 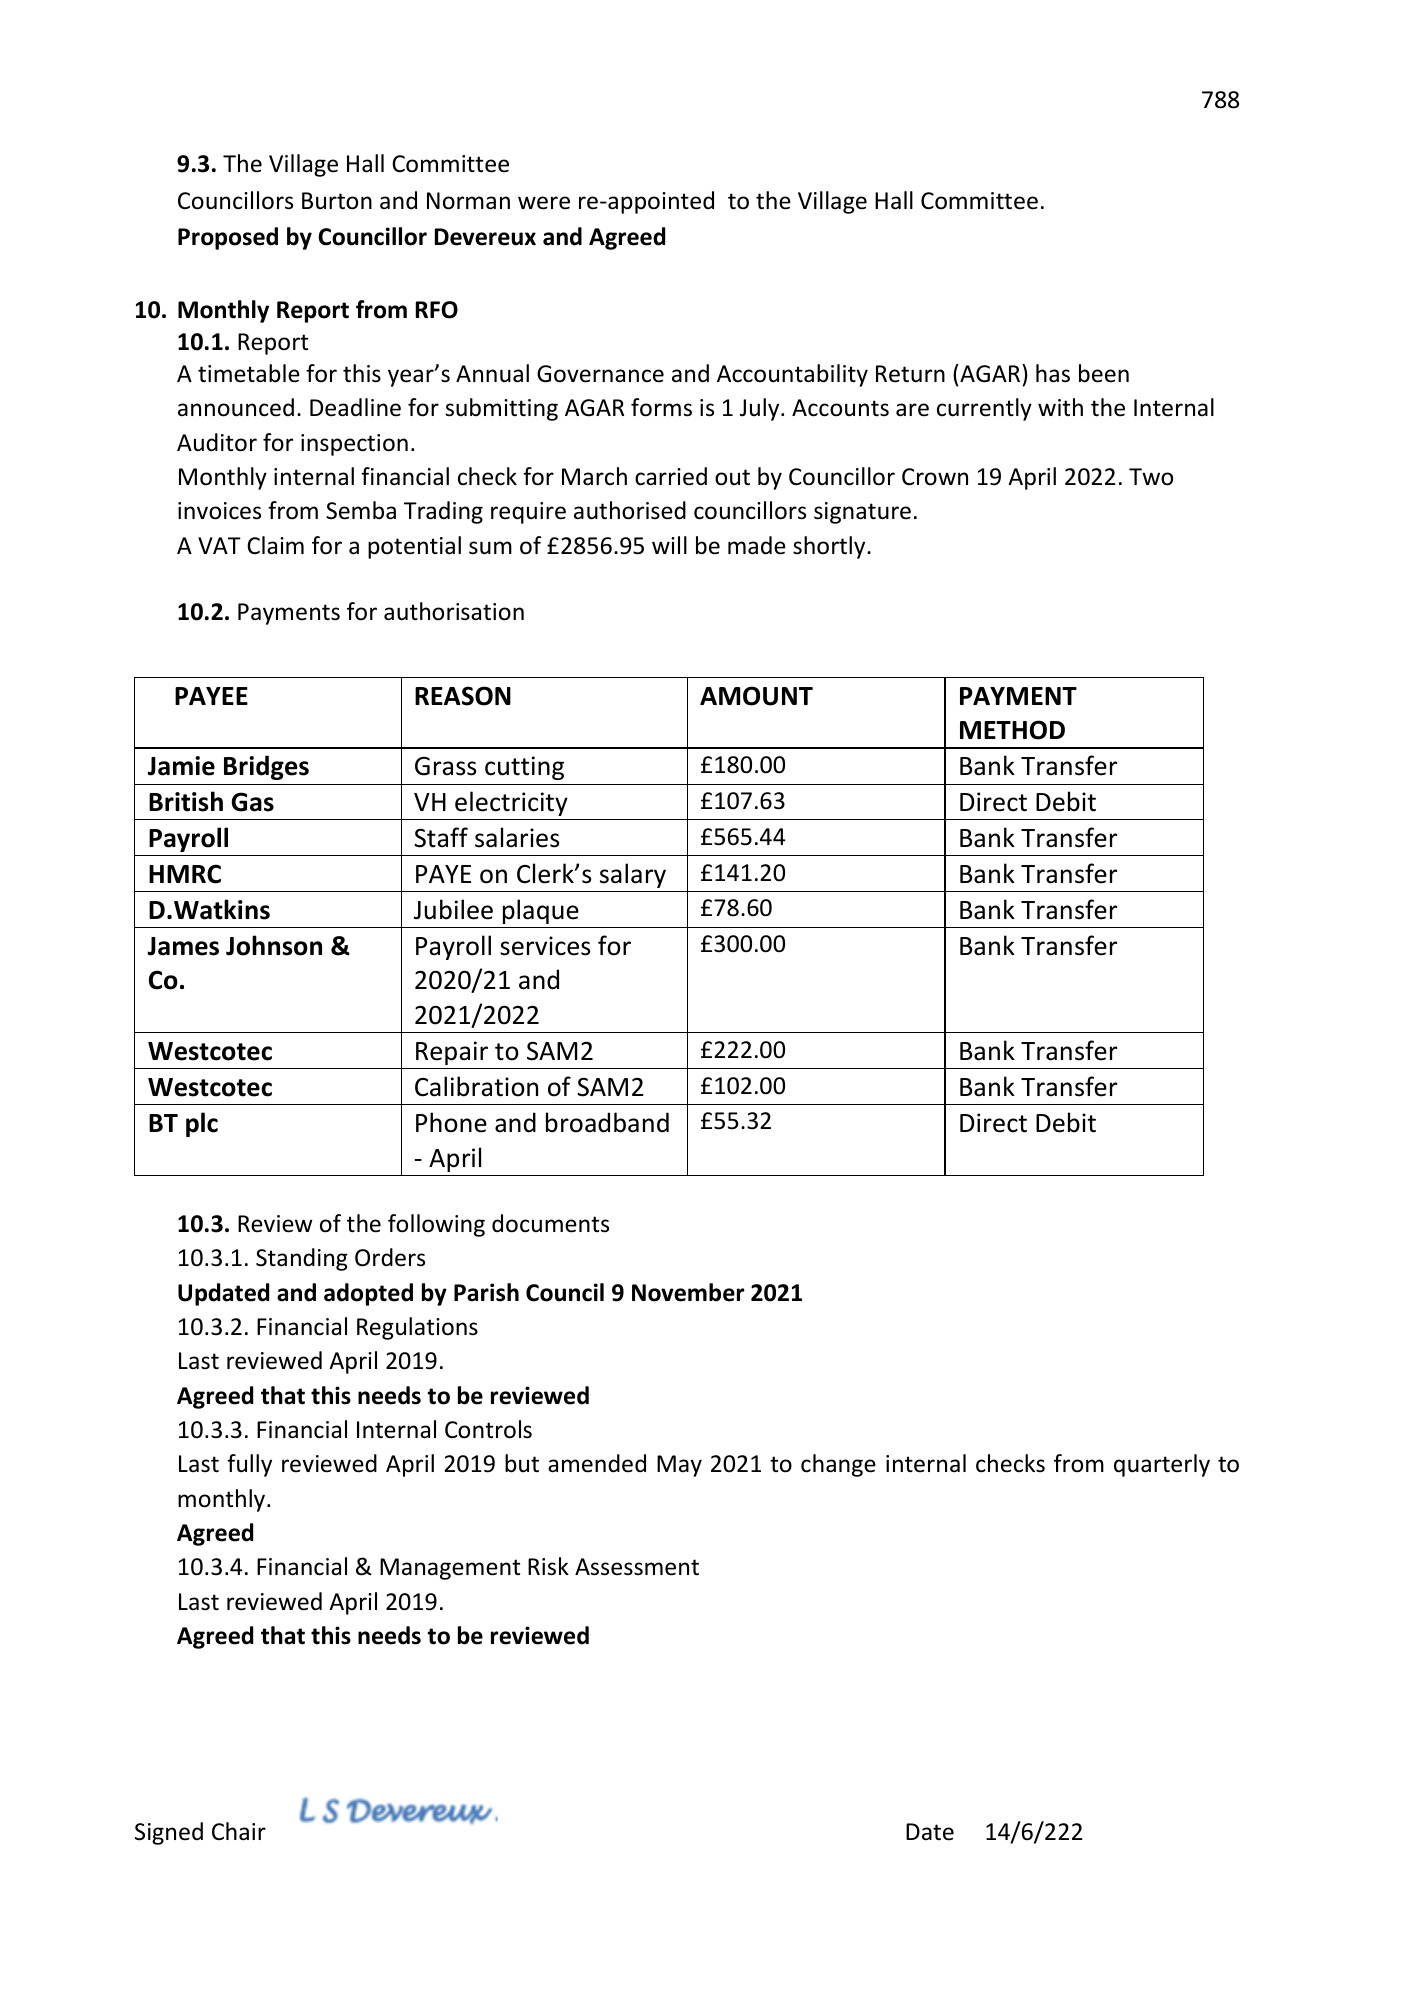 What do you see at coordinates (228, 238) in the screenshot?
I see `Proposed` at bounding box center [228, 238].
